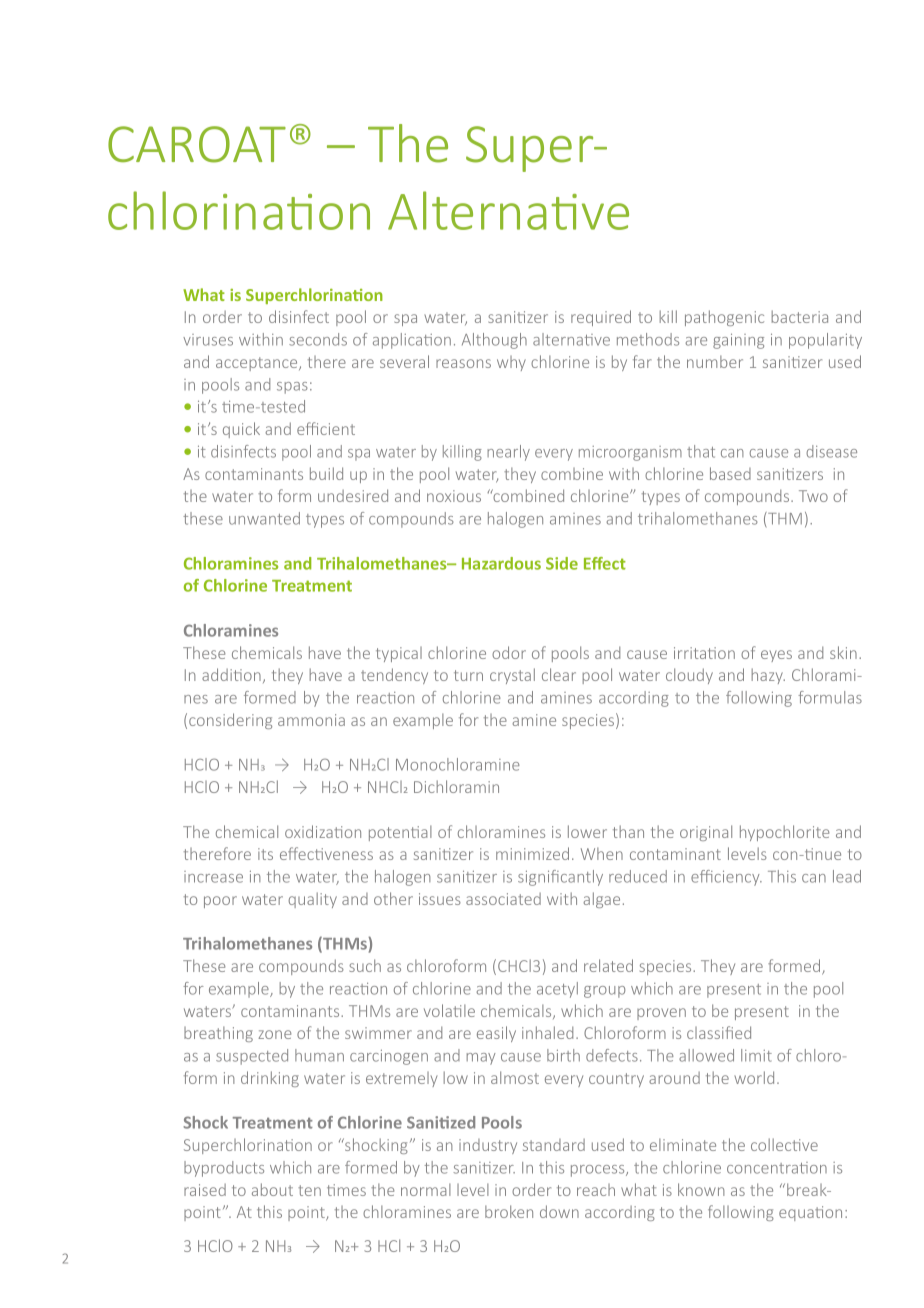  I want to click on hypochlorite, so click(784, 833).
